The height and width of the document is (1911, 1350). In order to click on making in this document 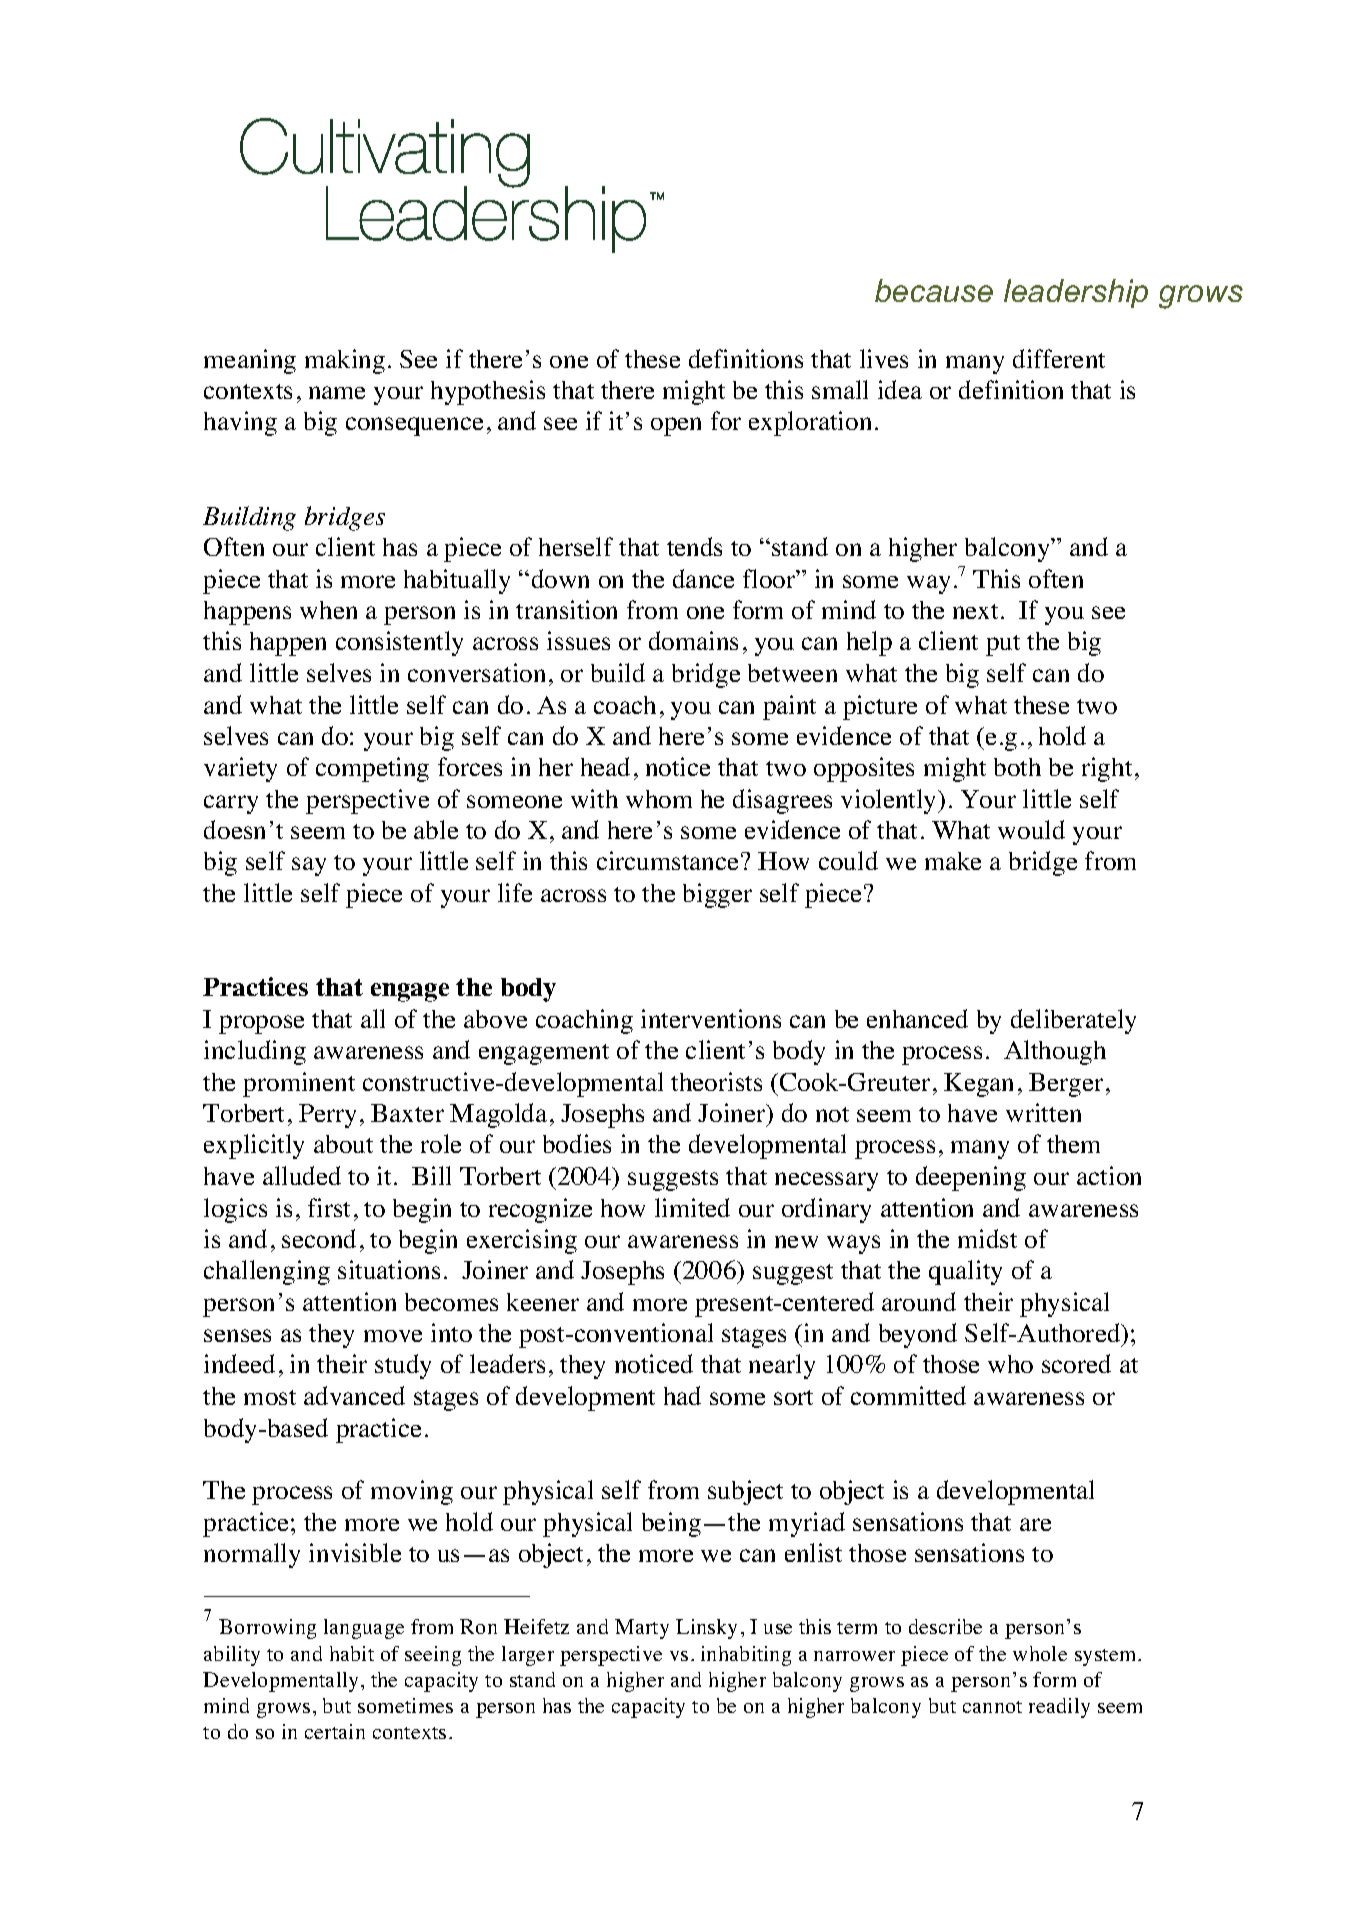, I will do `click(345, 361)`.
